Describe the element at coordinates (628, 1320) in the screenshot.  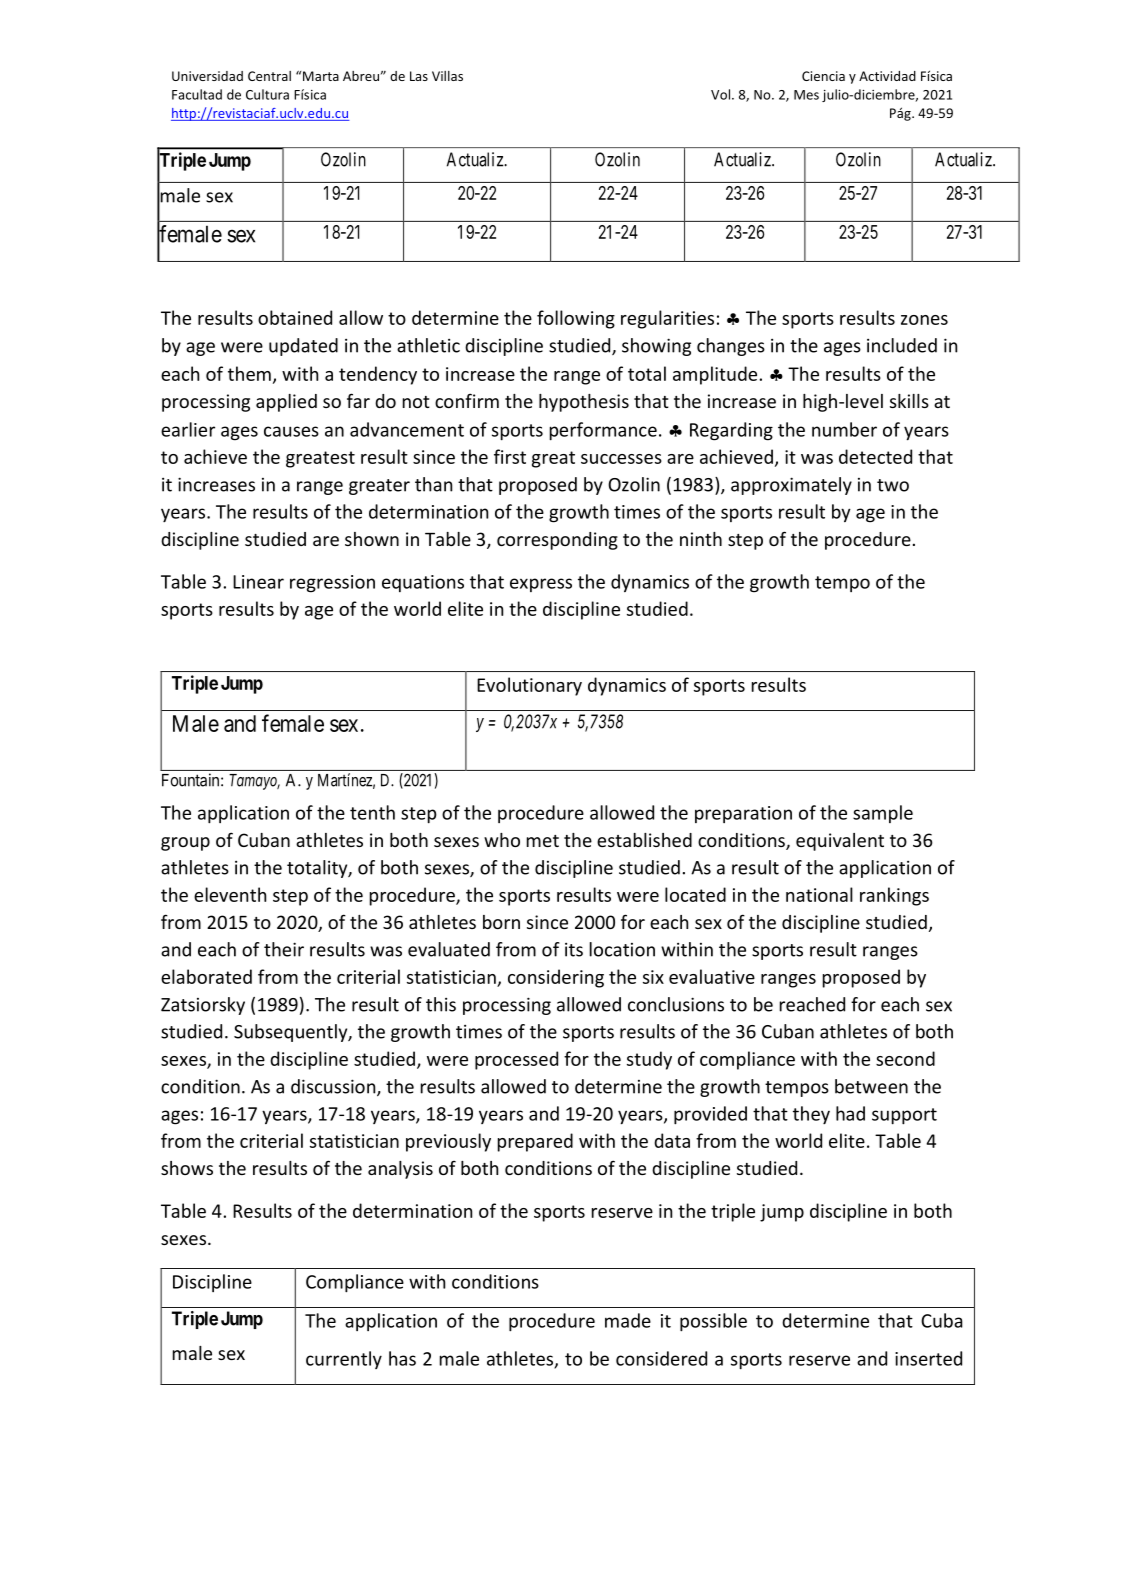
I see `made` at that location.
